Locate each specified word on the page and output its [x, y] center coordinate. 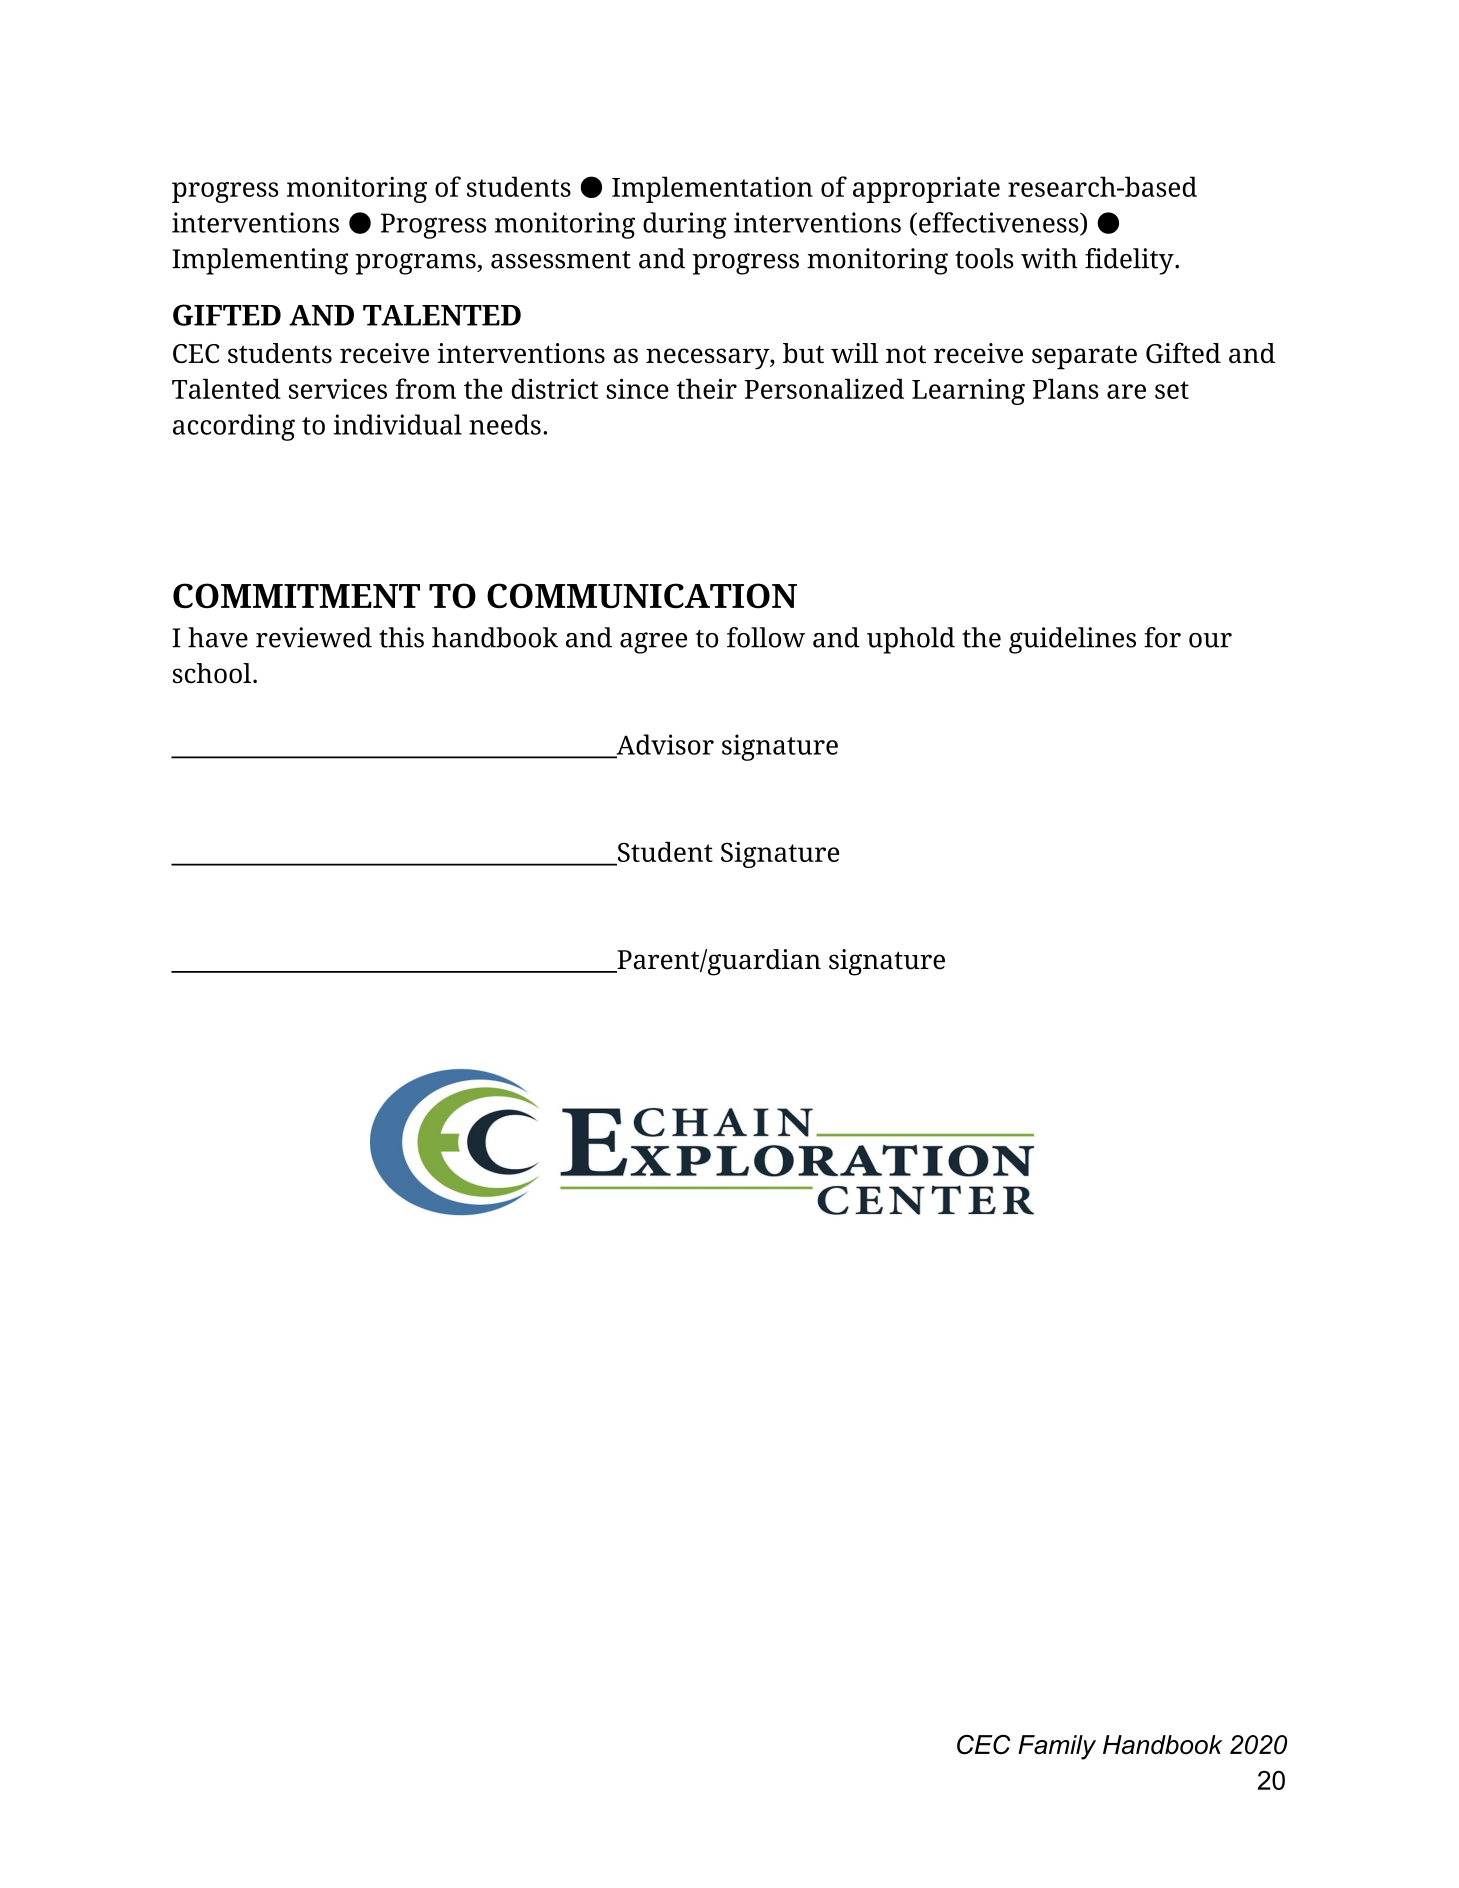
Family [1057, 1747]
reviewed [314, 637]
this [401, 637]
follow [766, 637]
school [213, 673]
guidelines [1072, 640]
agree [653, 643]
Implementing [260, 261]
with [1049, 258]
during [685, 225]
